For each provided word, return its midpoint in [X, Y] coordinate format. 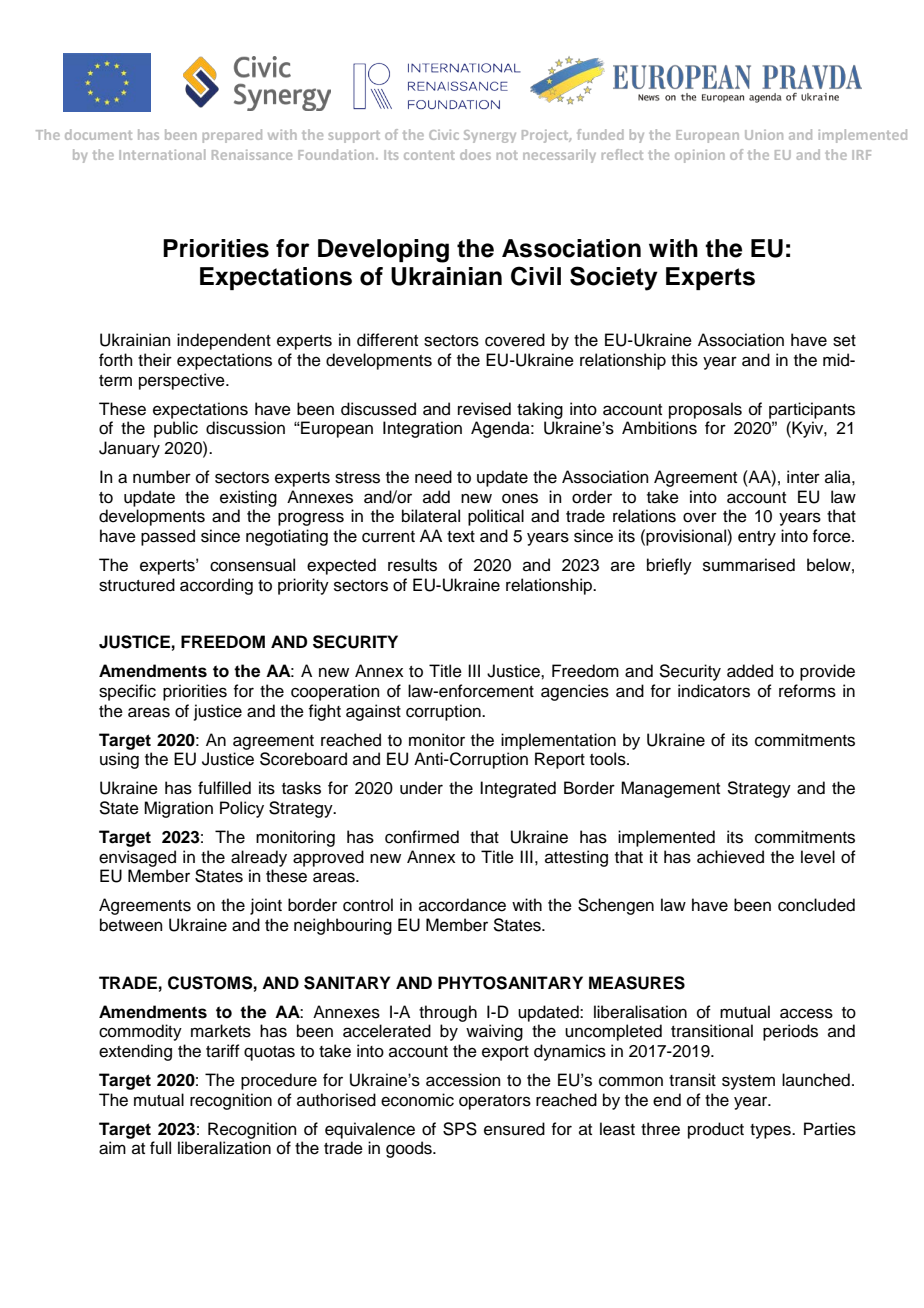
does [475, 154]
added [750, 671]
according [216, 586]
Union [764, 135]
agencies [575, 692]
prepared [232, 136]
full [160, 1148]
